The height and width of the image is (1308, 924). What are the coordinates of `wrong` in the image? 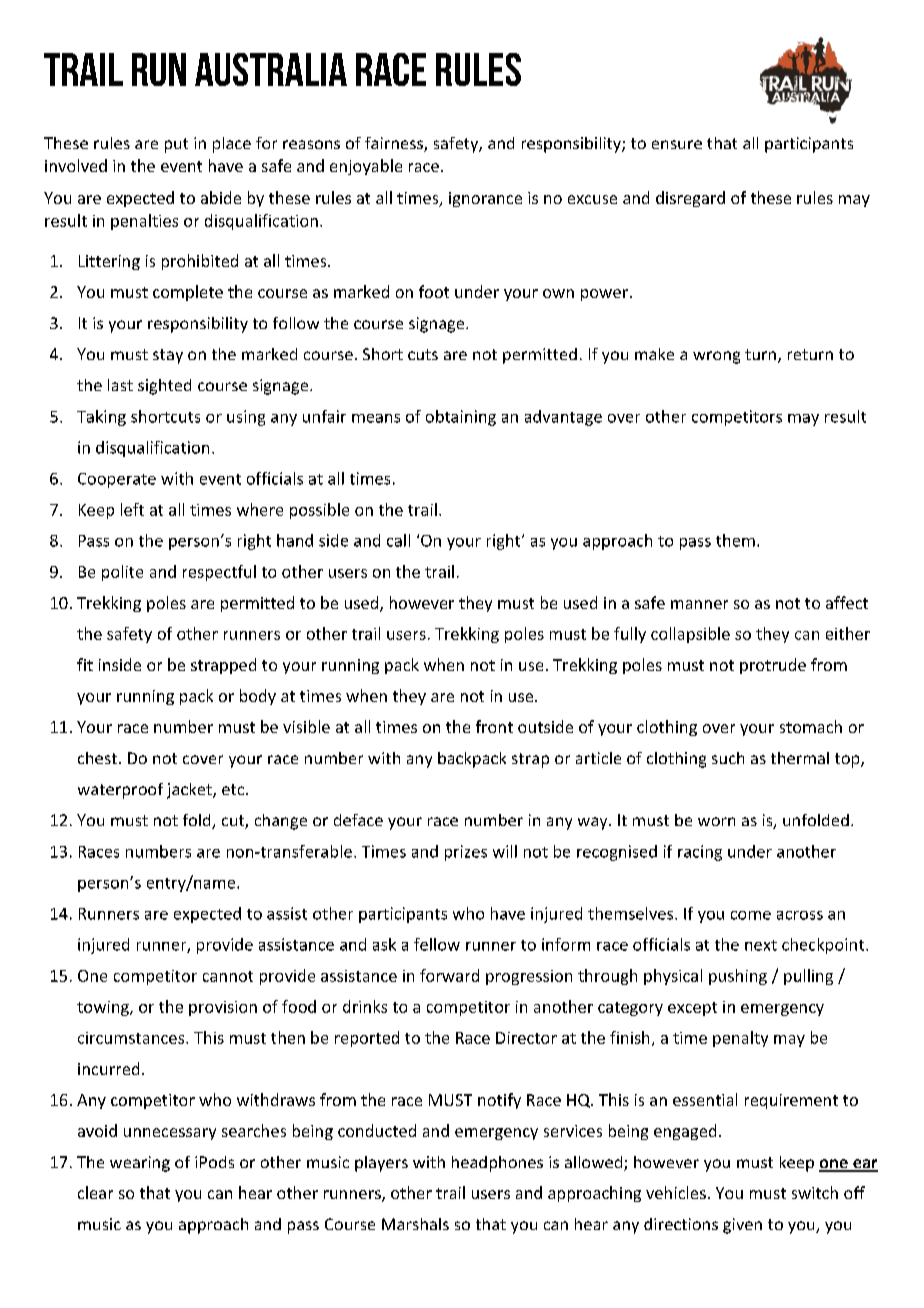 It's located at (716, 357).
